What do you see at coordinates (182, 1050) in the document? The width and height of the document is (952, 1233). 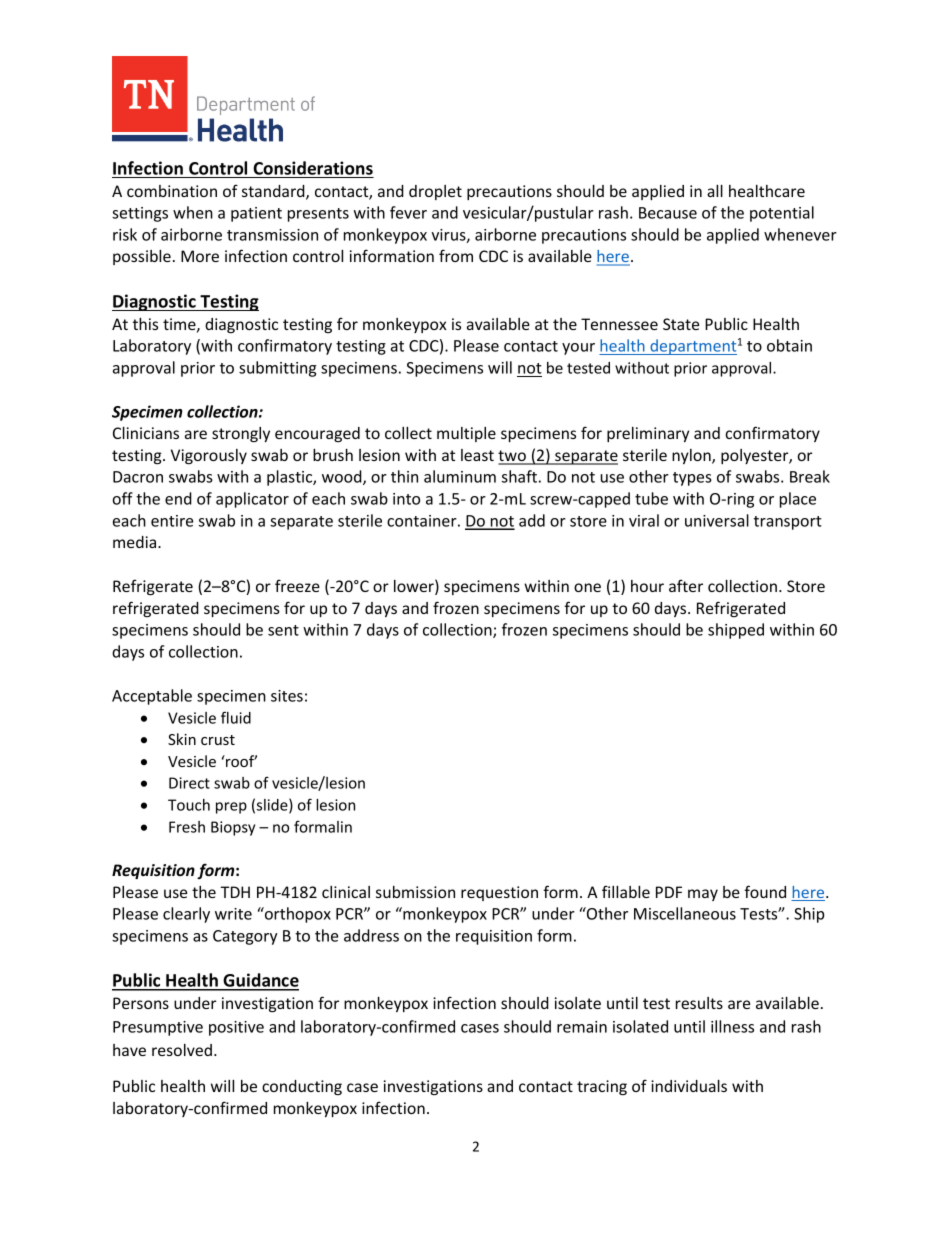 I see `resolved` at bounding box center [182, 1050].
